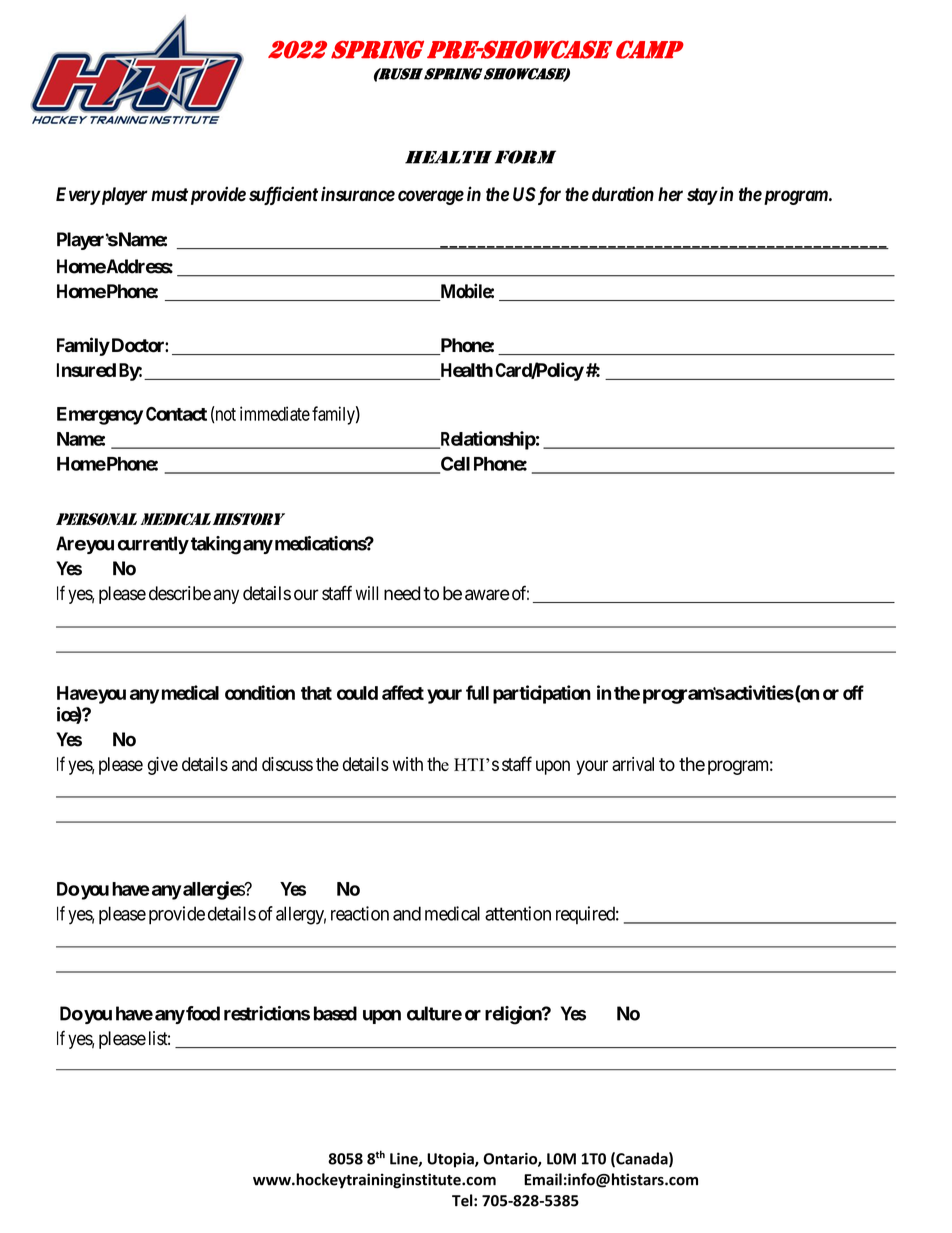 The width and height of the screenshot is (952, 1233). Describe the element at coordinates (853, 692) in the screenshot. I see `off` at that location.
